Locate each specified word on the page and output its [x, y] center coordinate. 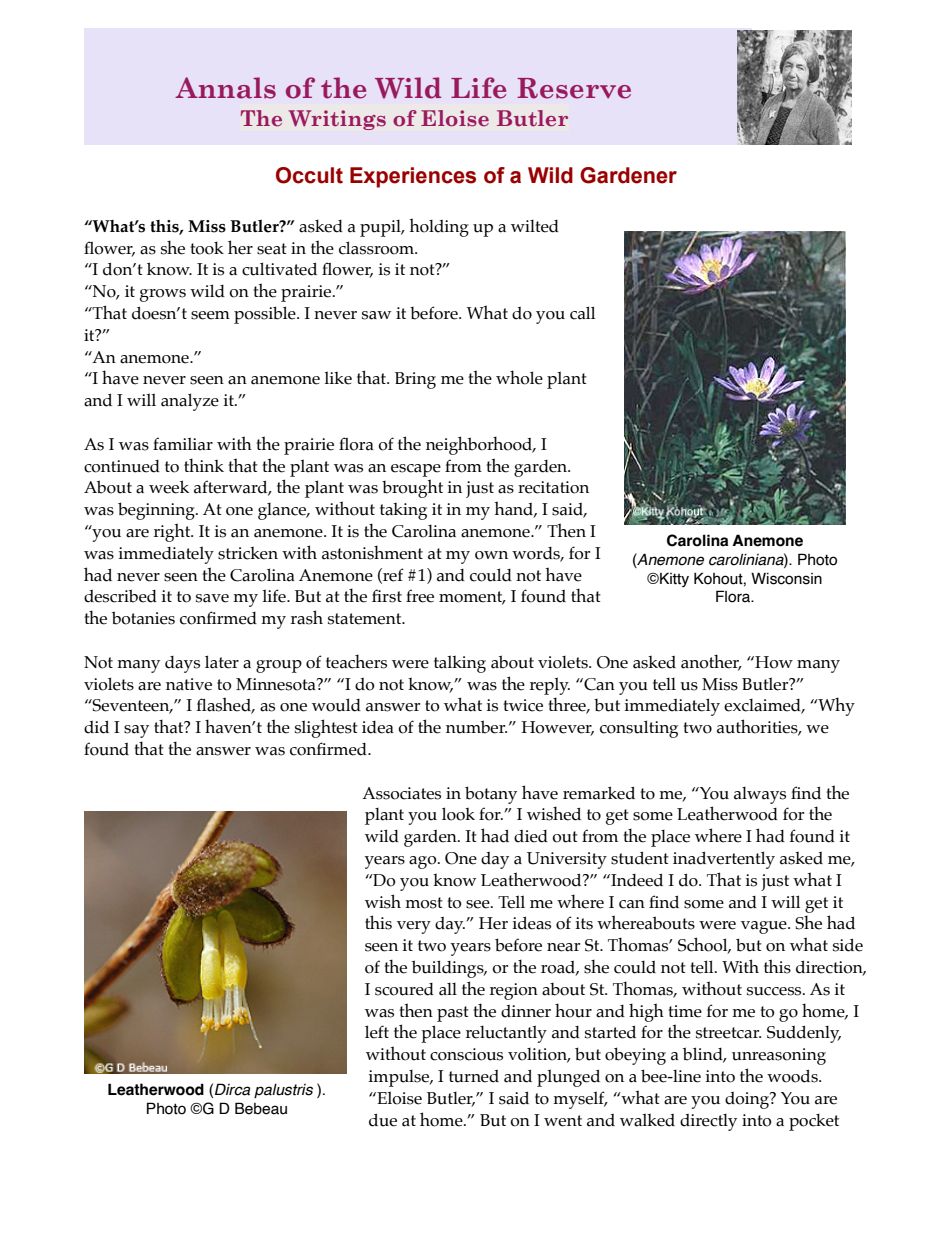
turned [474, 1076]
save [212, 598]
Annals [225, 88]
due [383, 1120]
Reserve [574, 88]
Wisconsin [786, 578]
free [420, 596]
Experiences [413, 177]
